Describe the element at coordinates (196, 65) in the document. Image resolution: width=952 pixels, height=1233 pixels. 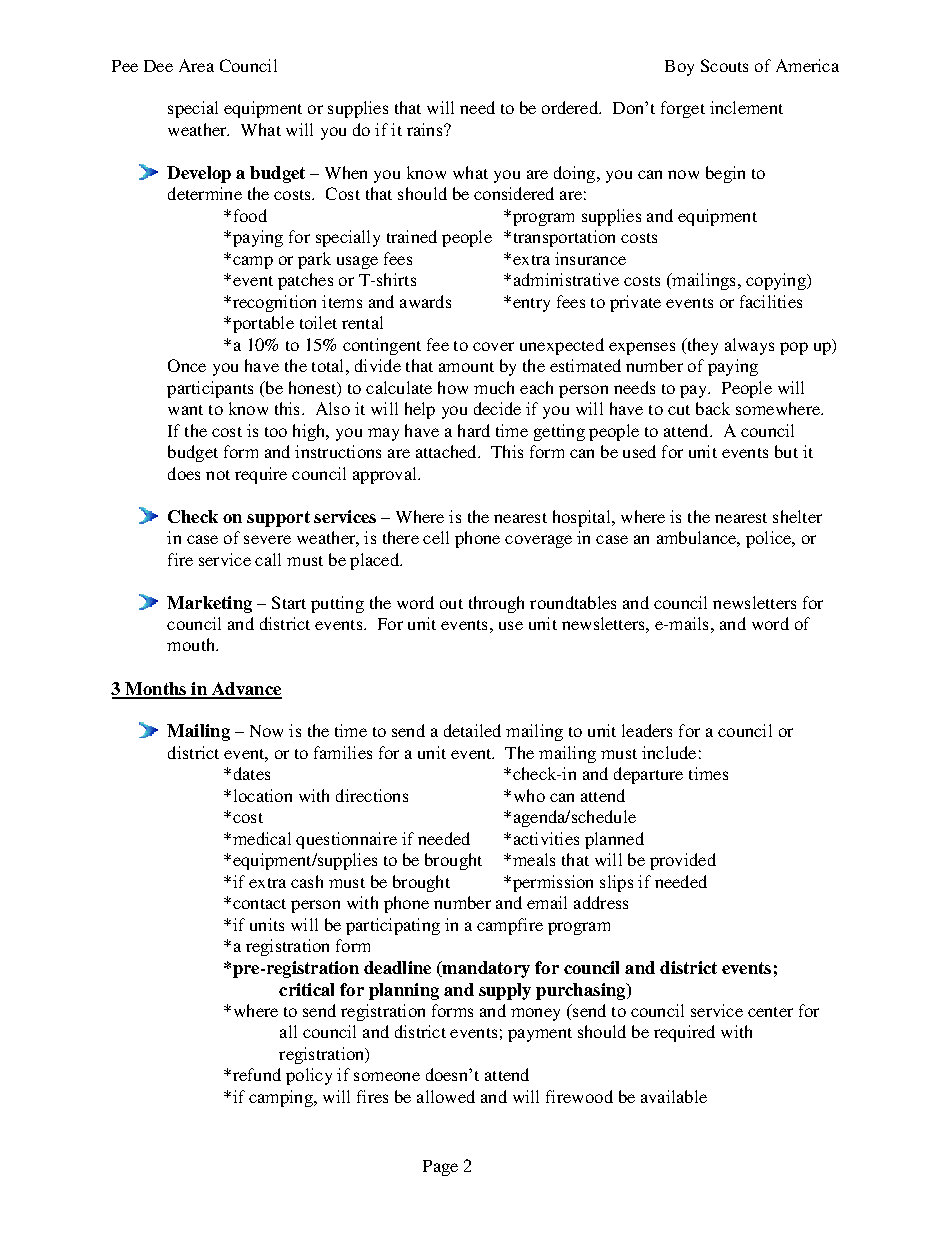
I see `Area` at that location.
